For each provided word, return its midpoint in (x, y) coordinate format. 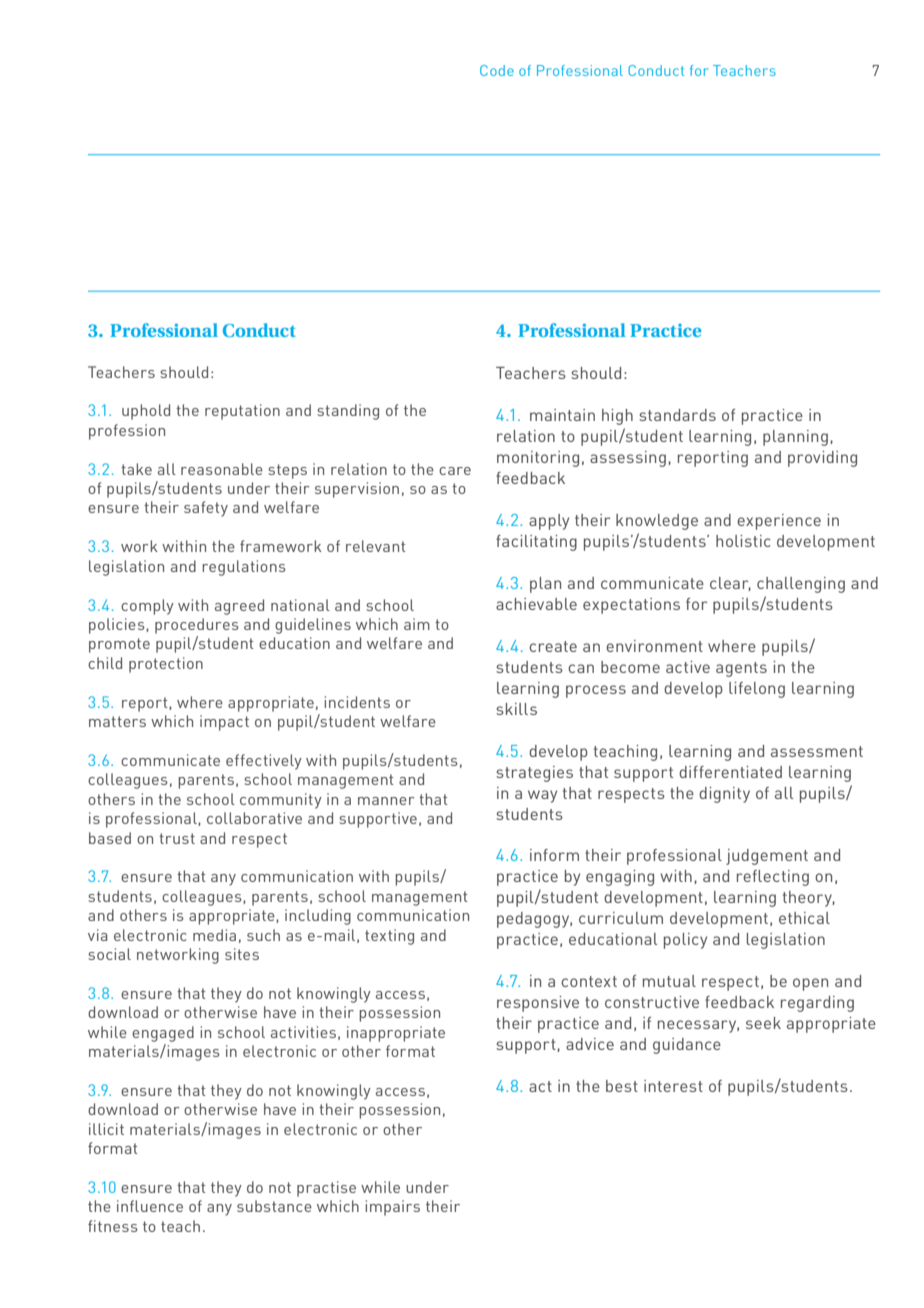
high (617, 417)
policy (685, 941)
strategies (534, 774)
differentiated (730, 772)
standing (348, 412)
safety (206, 509)
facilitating (536, 543)
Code (497, 70)
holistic (743, 541)
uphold (146, 412)
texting (389, 937)
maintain (562, 415)
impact (224, 723)
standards (677, 415)
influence (150, 1206)
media (214, 935)
